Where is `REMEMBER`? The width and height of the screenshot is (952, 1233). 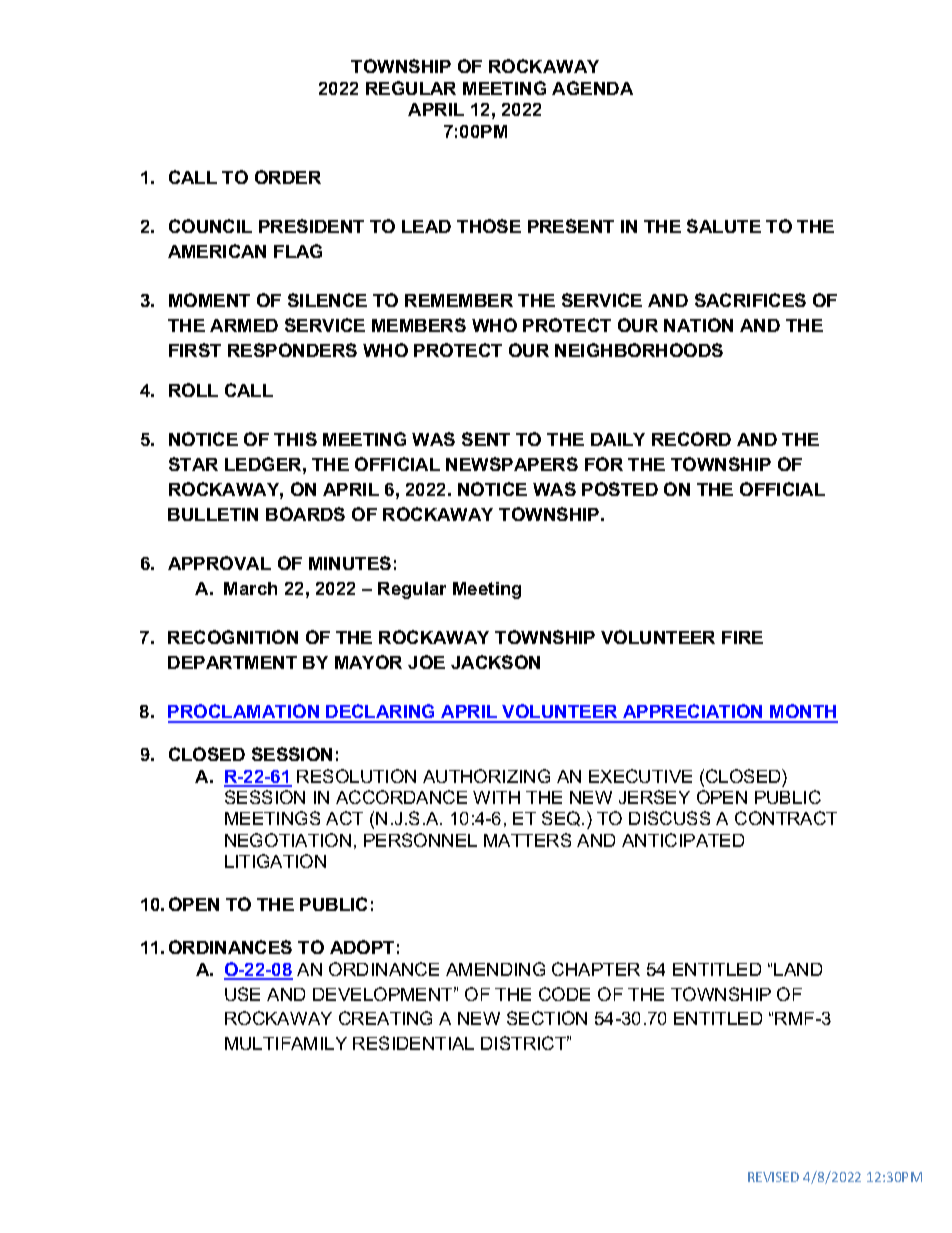
REMEMBER is located at coordinates (459, 300).
